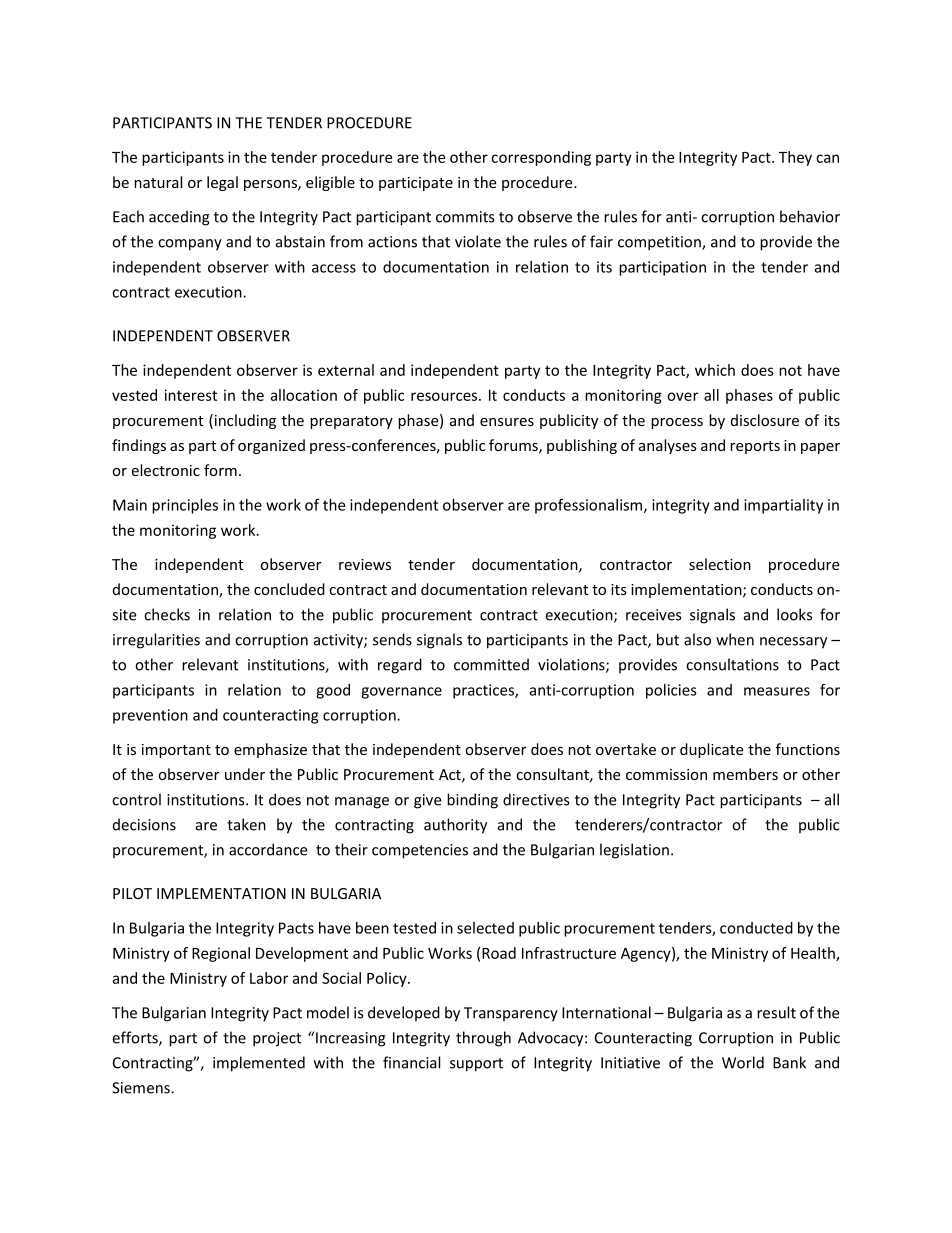  What do you see at coordinates (222, 183) in the screenshot?
I see `legal` at bounding box center [222, 183].
